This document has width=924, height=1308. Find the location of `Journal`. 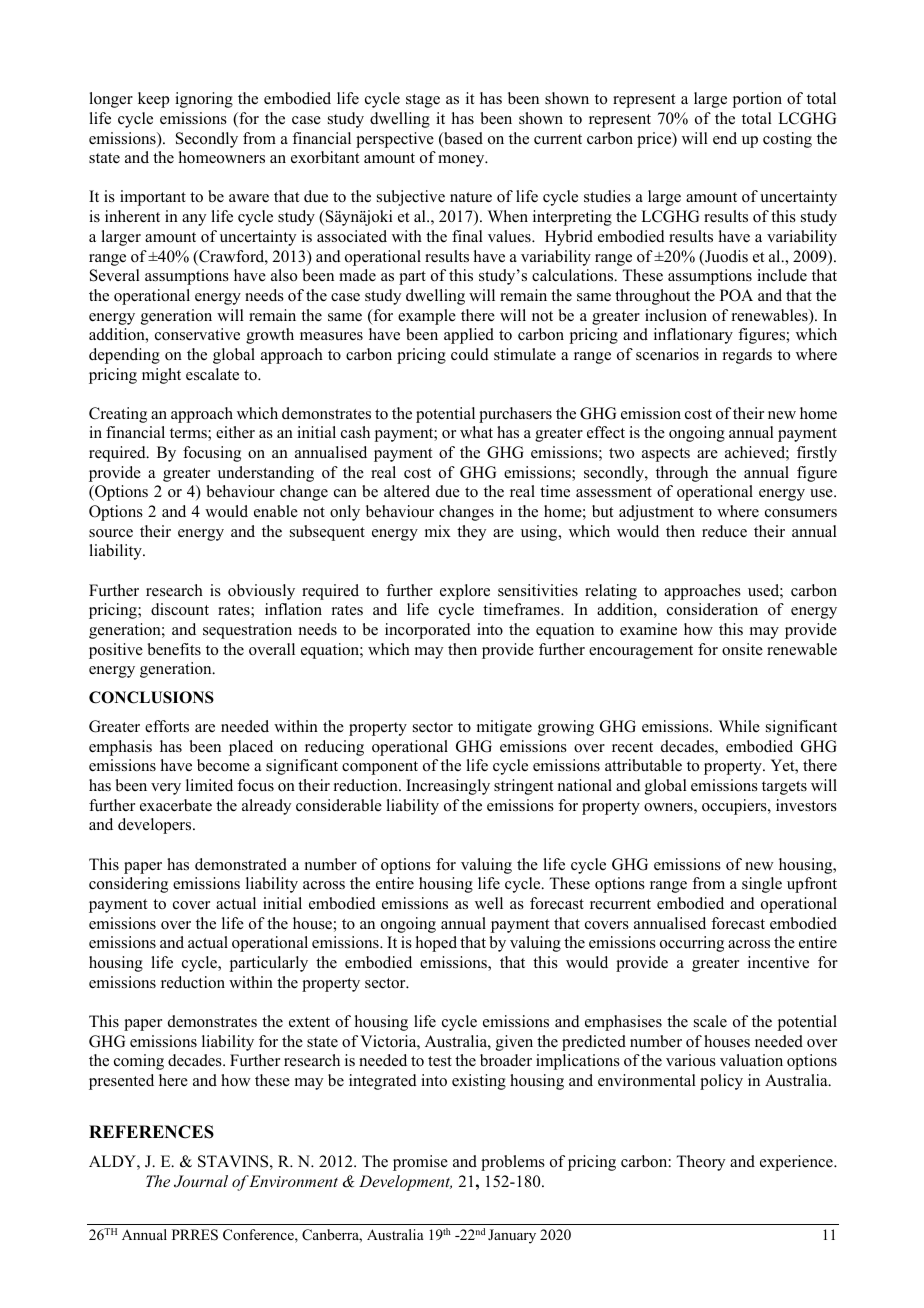

Journal is located at coordinates (201, 1181).
